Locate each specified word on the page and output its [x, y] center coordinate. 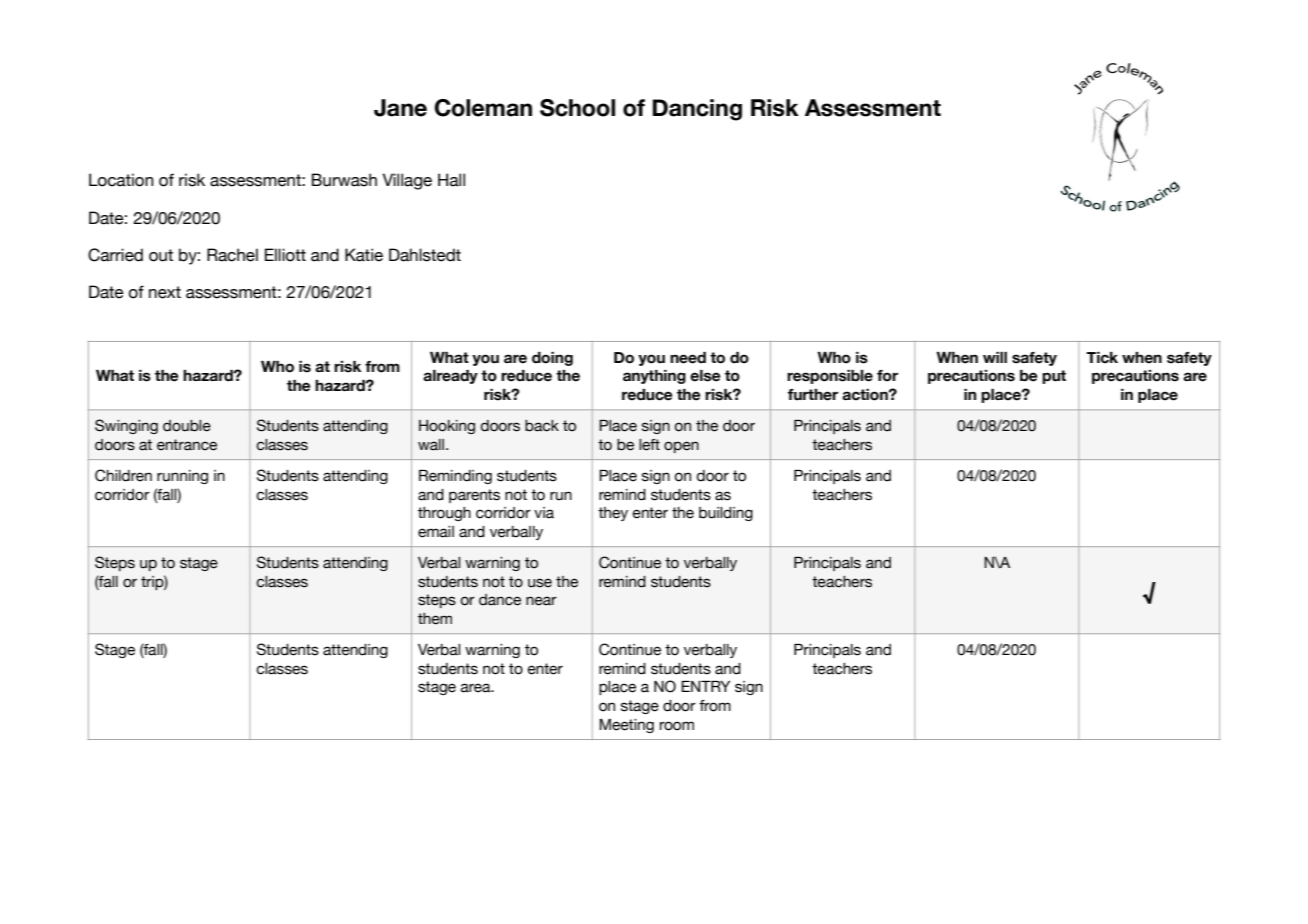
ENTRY [705, 686]
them [435, 619]
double [187, 426]
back [542, 426]
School [577, 108]
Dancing [697, 110]
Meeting [626, 726]
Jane [400, 108]
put [1054, 377]
